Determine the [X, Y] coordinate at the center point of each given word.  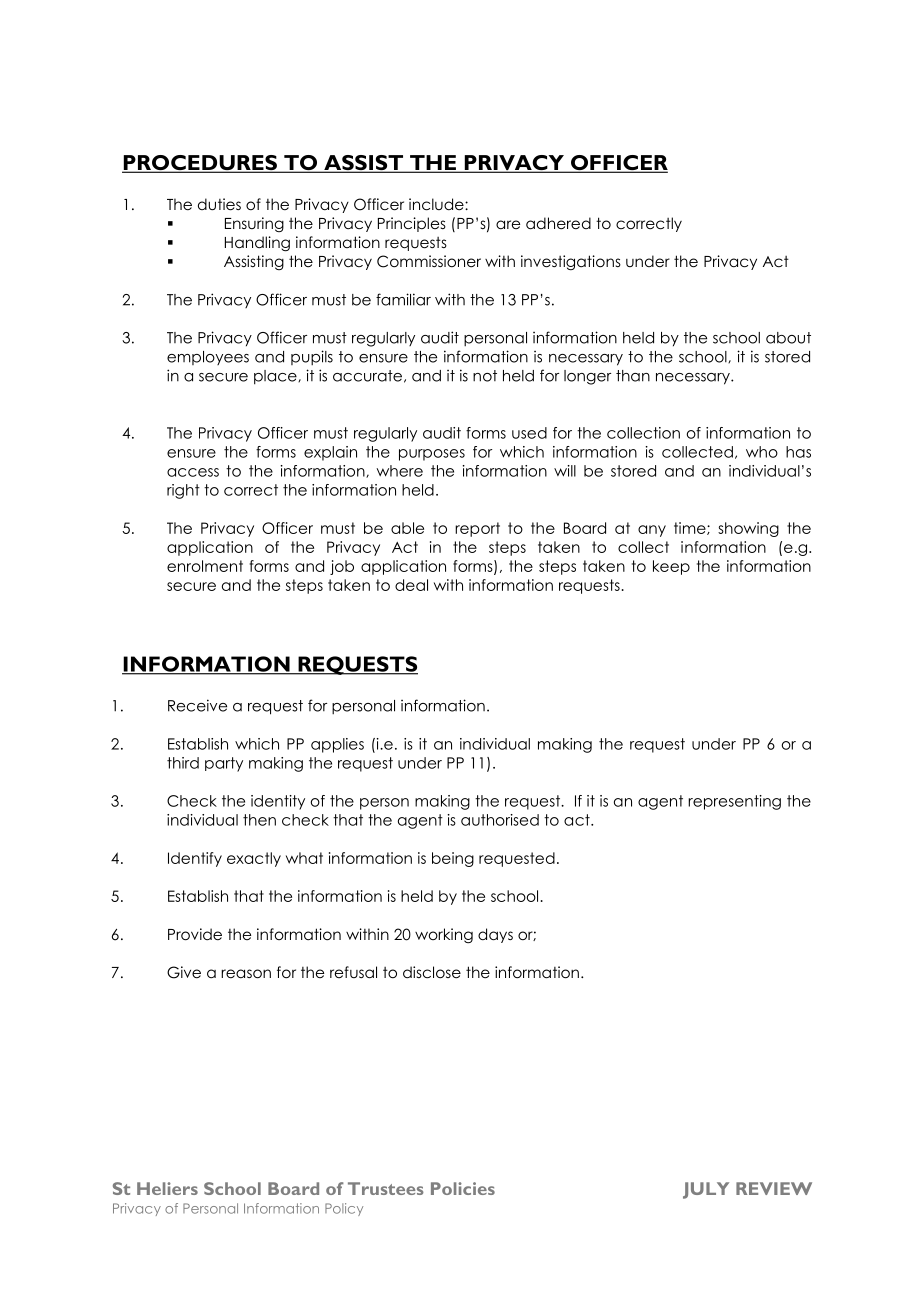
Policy [344, 1209]
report [477, 529]
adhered [558, 223]
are [508, 224]
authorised [500, 820]
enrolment [205, 566]
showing [748, 529]
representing [734, 802]
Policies [463, 1188]
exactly [254, 859]
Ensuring [254, 224]
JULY [706, 1190]
